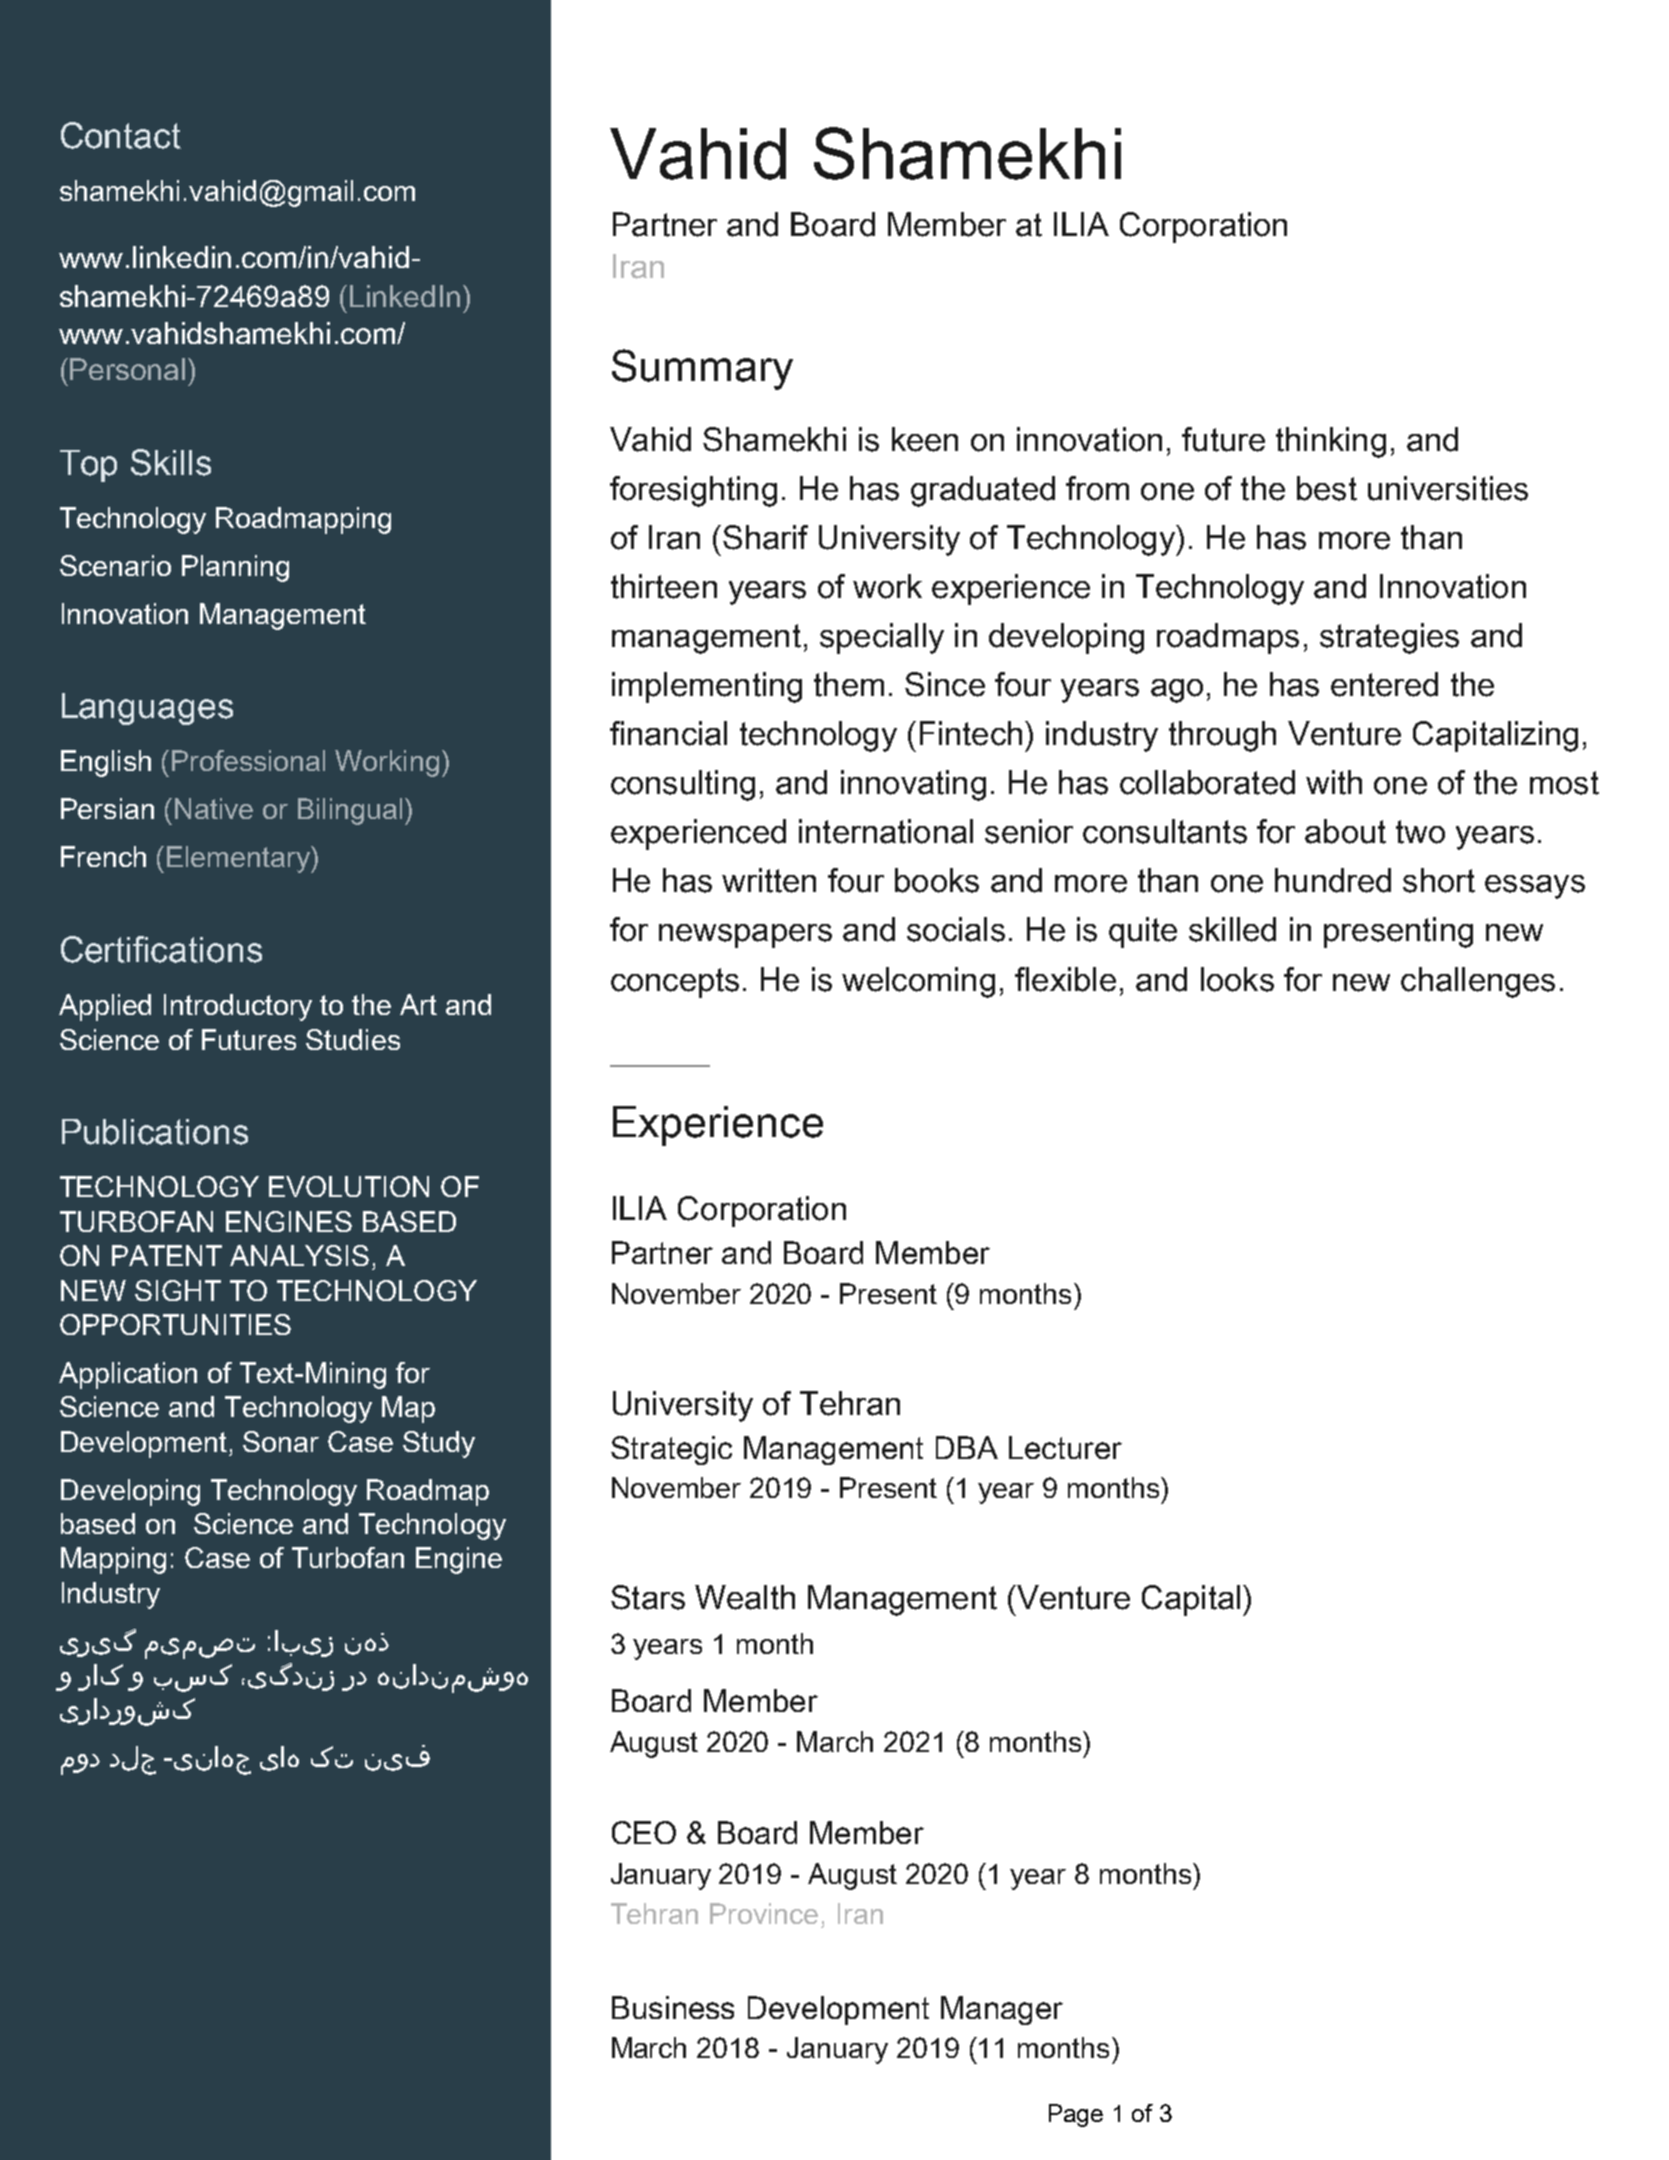  Describe the element at coordinates (281, 1441) in the image. I see `Sonar` at that location.
